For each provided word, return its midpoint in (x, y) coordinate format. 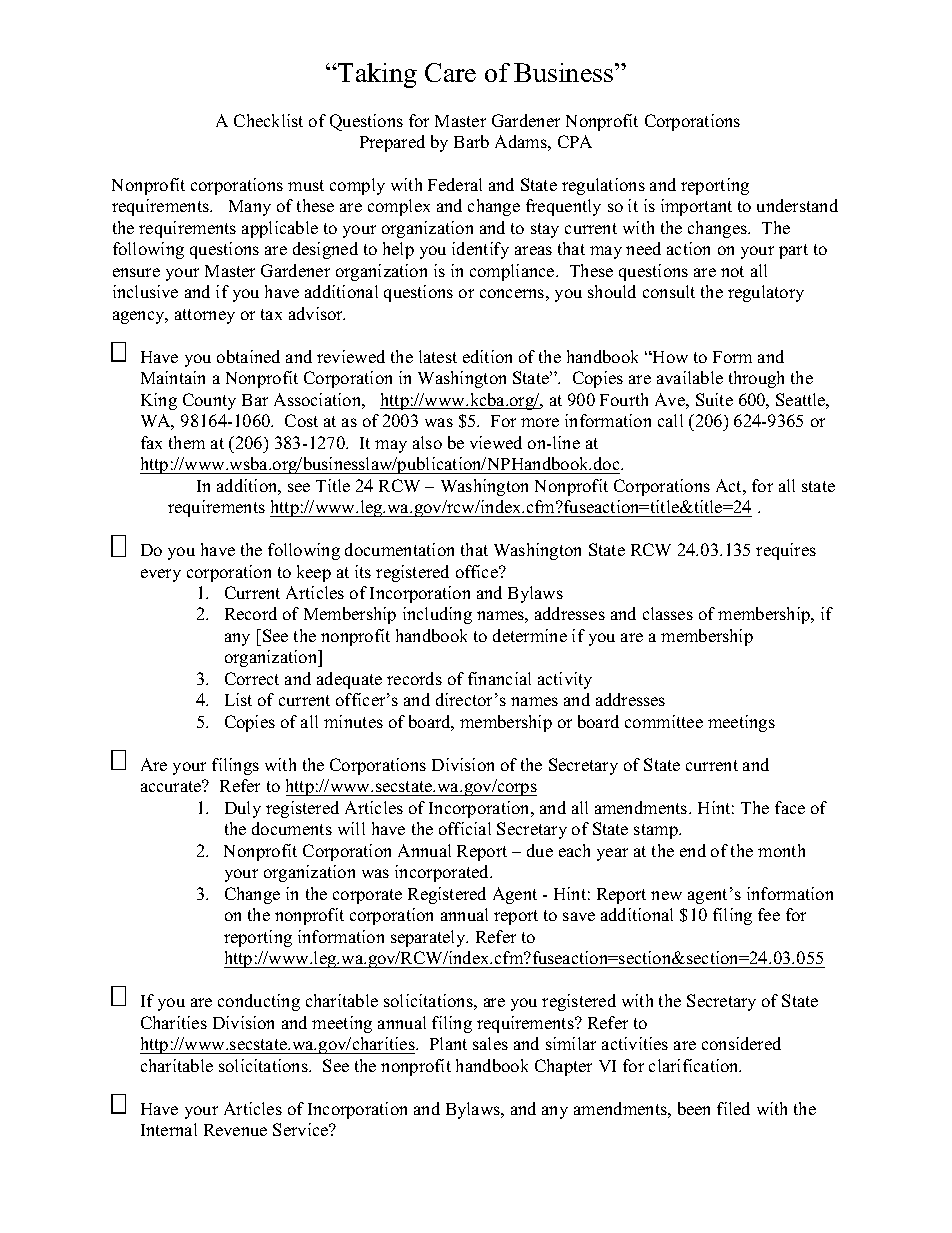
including (437, 615)
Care (450, 72)
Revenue (235, 1130)
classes (668, 613)
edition (487, 356)
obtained (248, 356)
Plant (448, 1043)
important (696, 207)
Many (250, 208)
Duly (243, 809)
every (161, 575)
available (690, 377)
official (465, 828)
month (781, 850)
